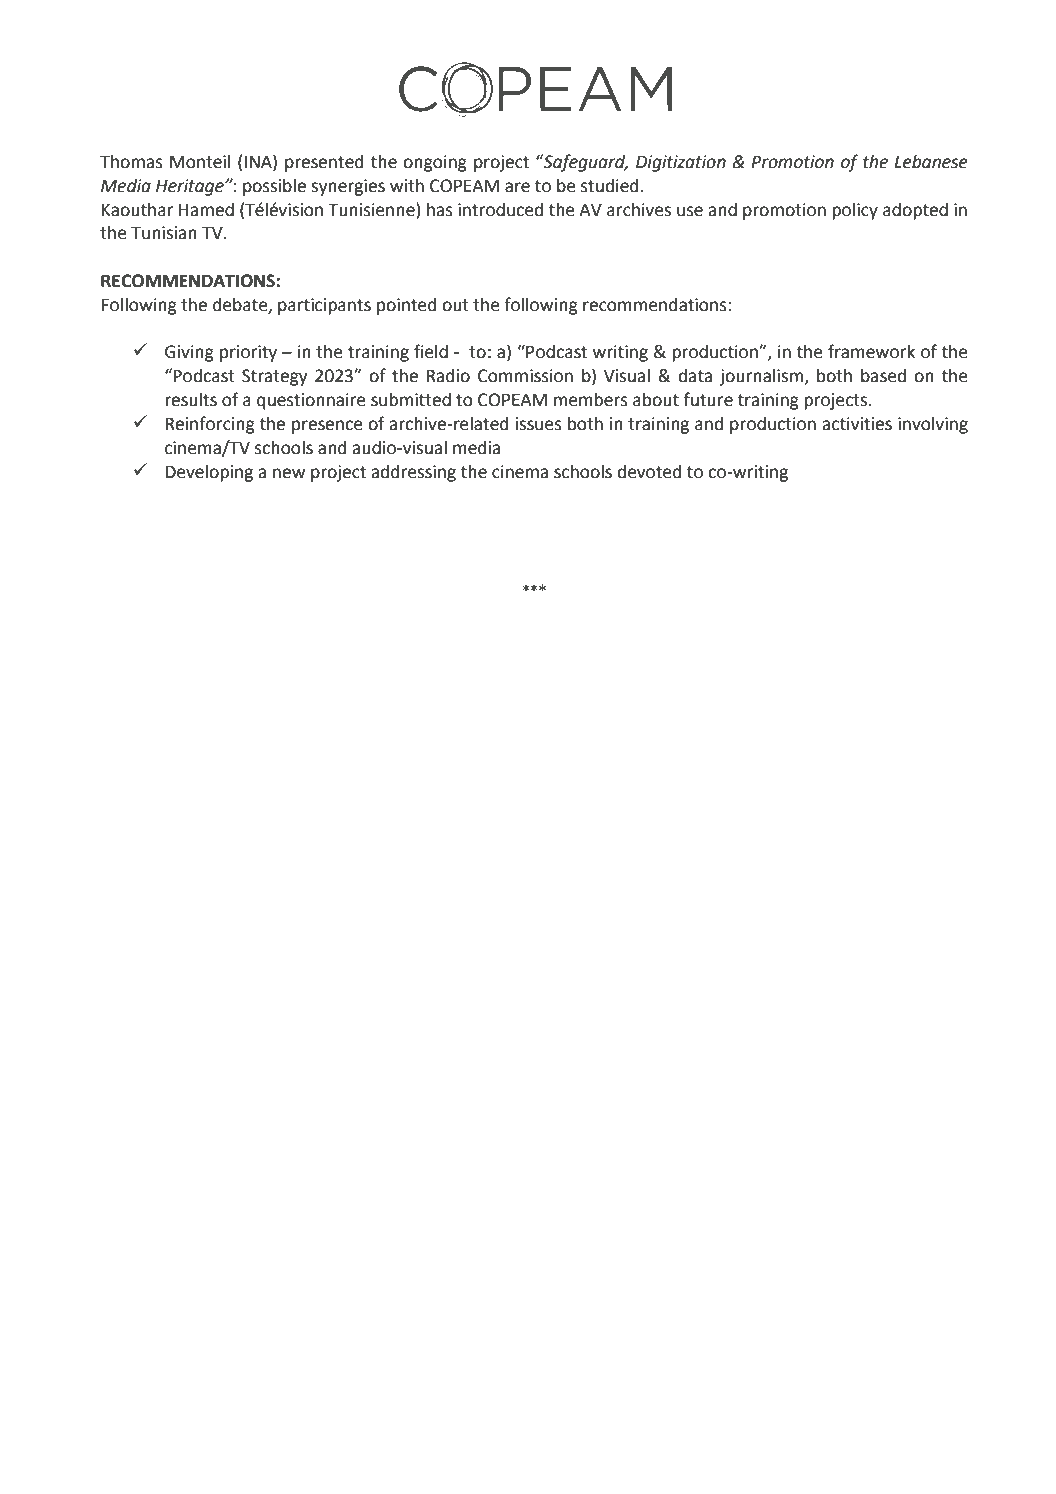 The height and width of the screenshot is (1494, 1056). I want to click on Lebanese, so click(931, 162).
